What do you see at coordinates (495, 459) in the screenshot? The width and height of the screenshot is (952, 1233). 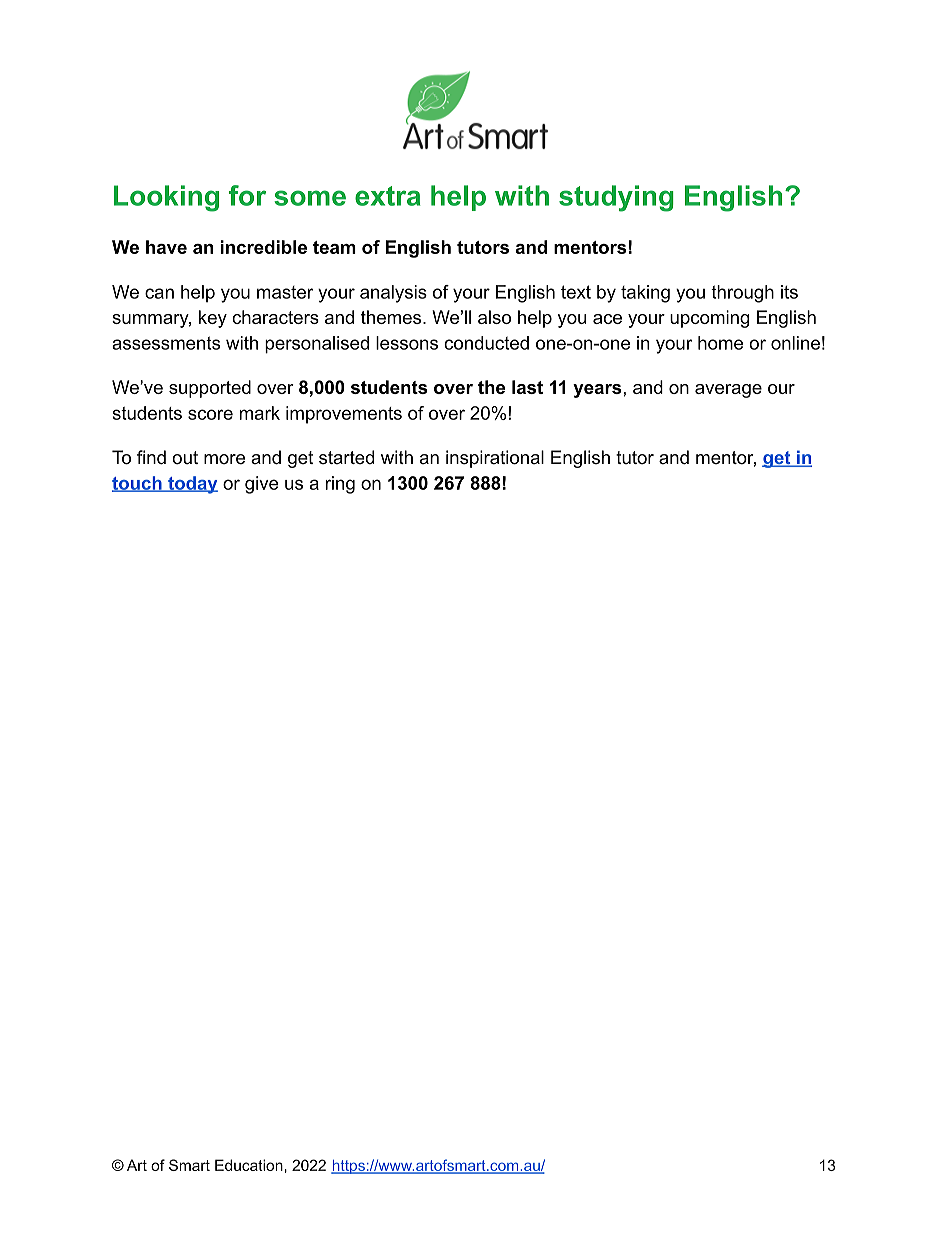 I see `inspirational` at bounding box center [495, 459].
